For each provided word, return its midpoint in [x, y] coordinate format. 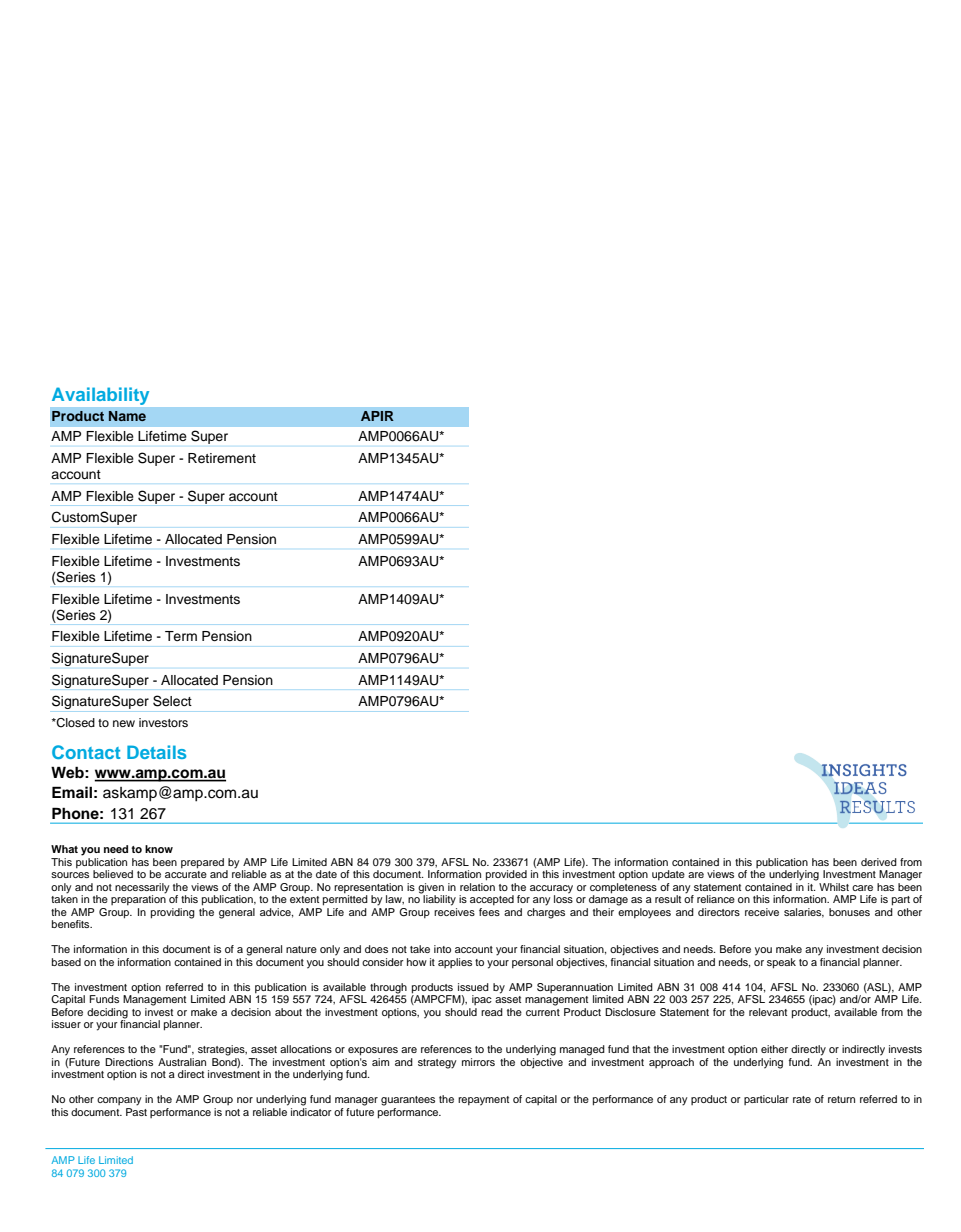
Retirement [222, 458]
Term [181, 636]
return [841, 1099]
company [119, 1101]
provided [506, 875]
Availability [100, 396]
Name [127, 416]
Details [156, 752]
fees [489, 912]
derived [879, 862]
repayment [483, 1101]
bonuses [849, 912]
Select [172, 701]
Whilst [834, 887]
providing [173, 913]
